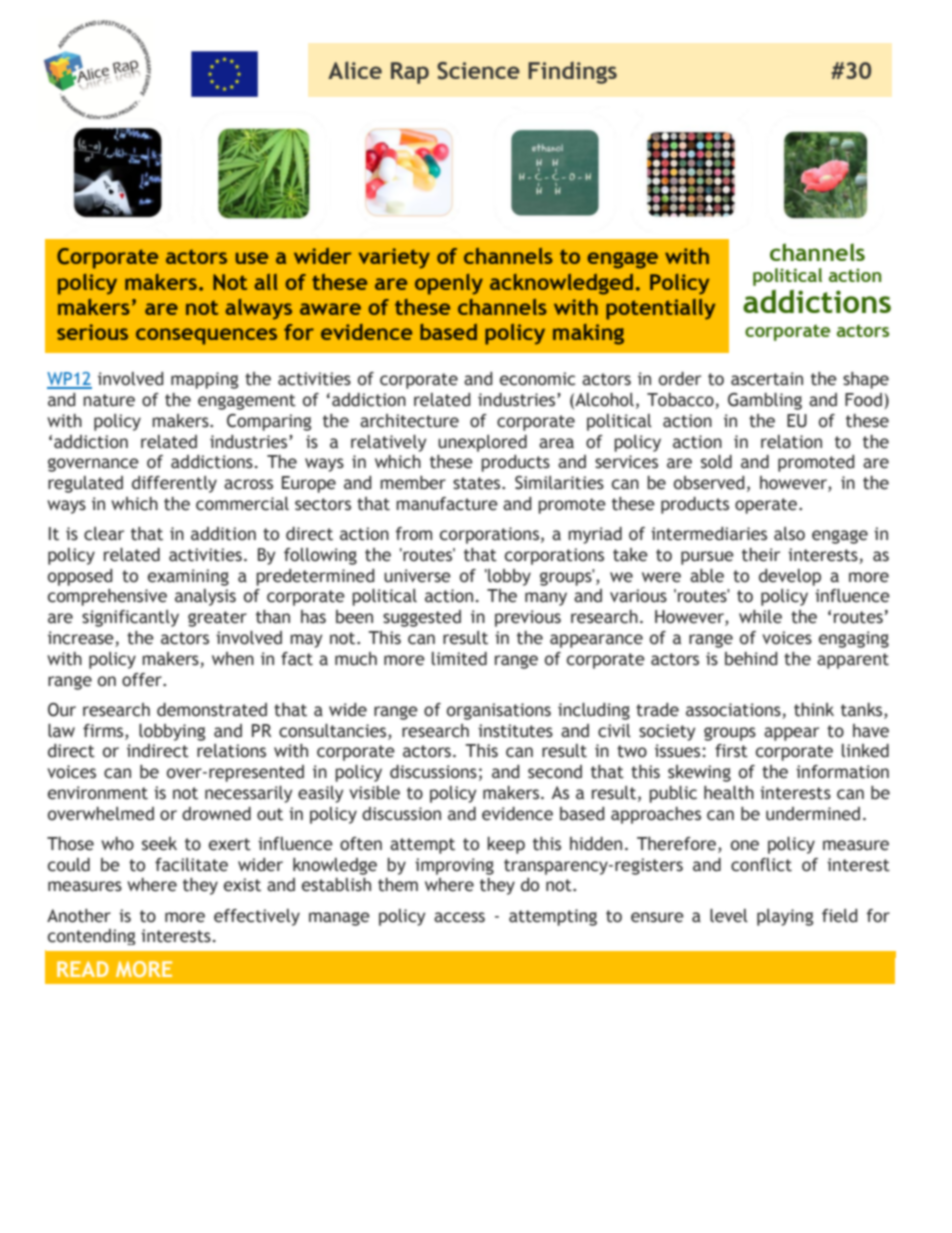  I want to click on Alice, so click(355, 70).
